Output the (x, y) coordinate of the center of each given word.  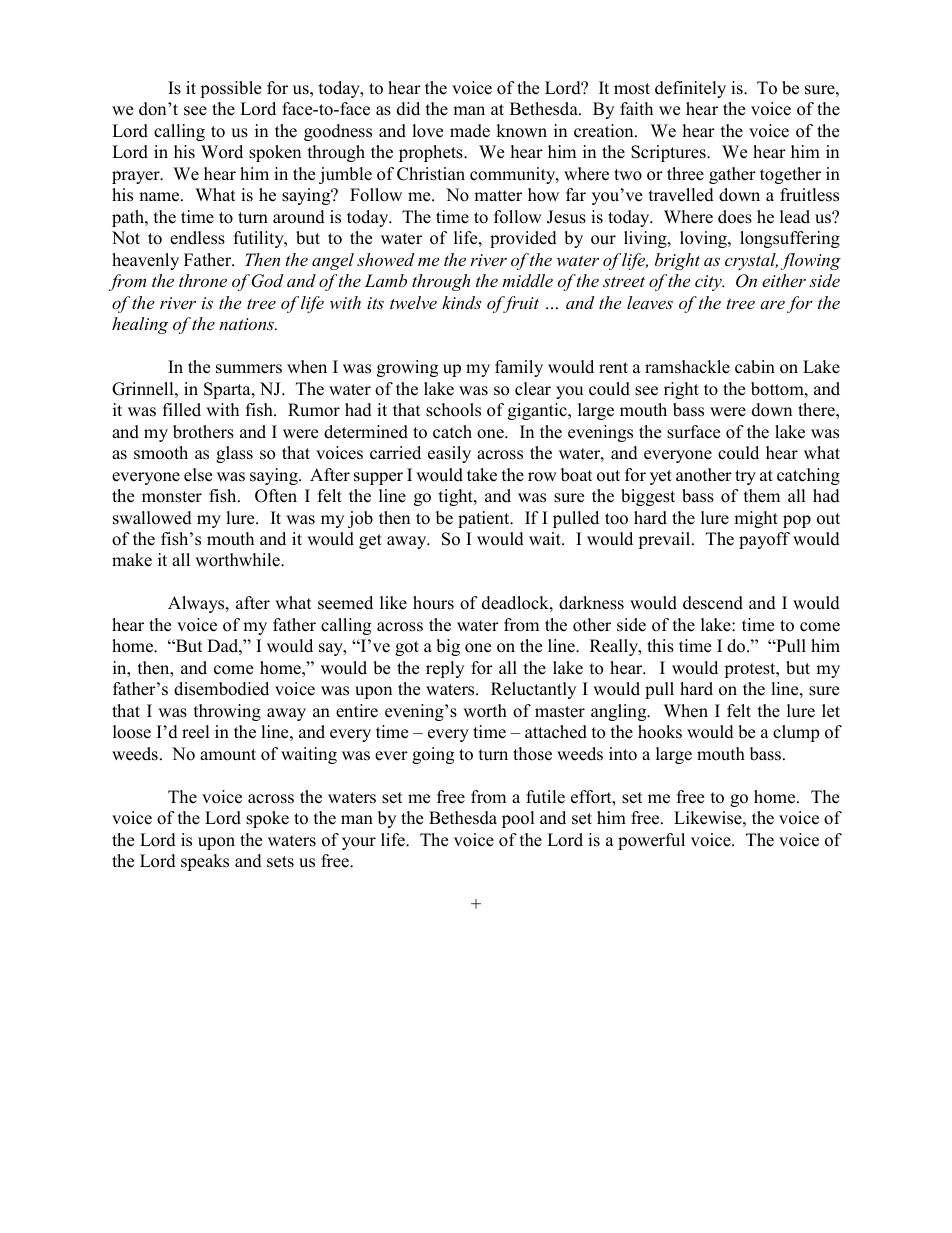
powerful (651, 841)
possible (230, 89)
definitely (690, 89)
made (470, 131)
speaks (205, 862)
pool (518, 819)
